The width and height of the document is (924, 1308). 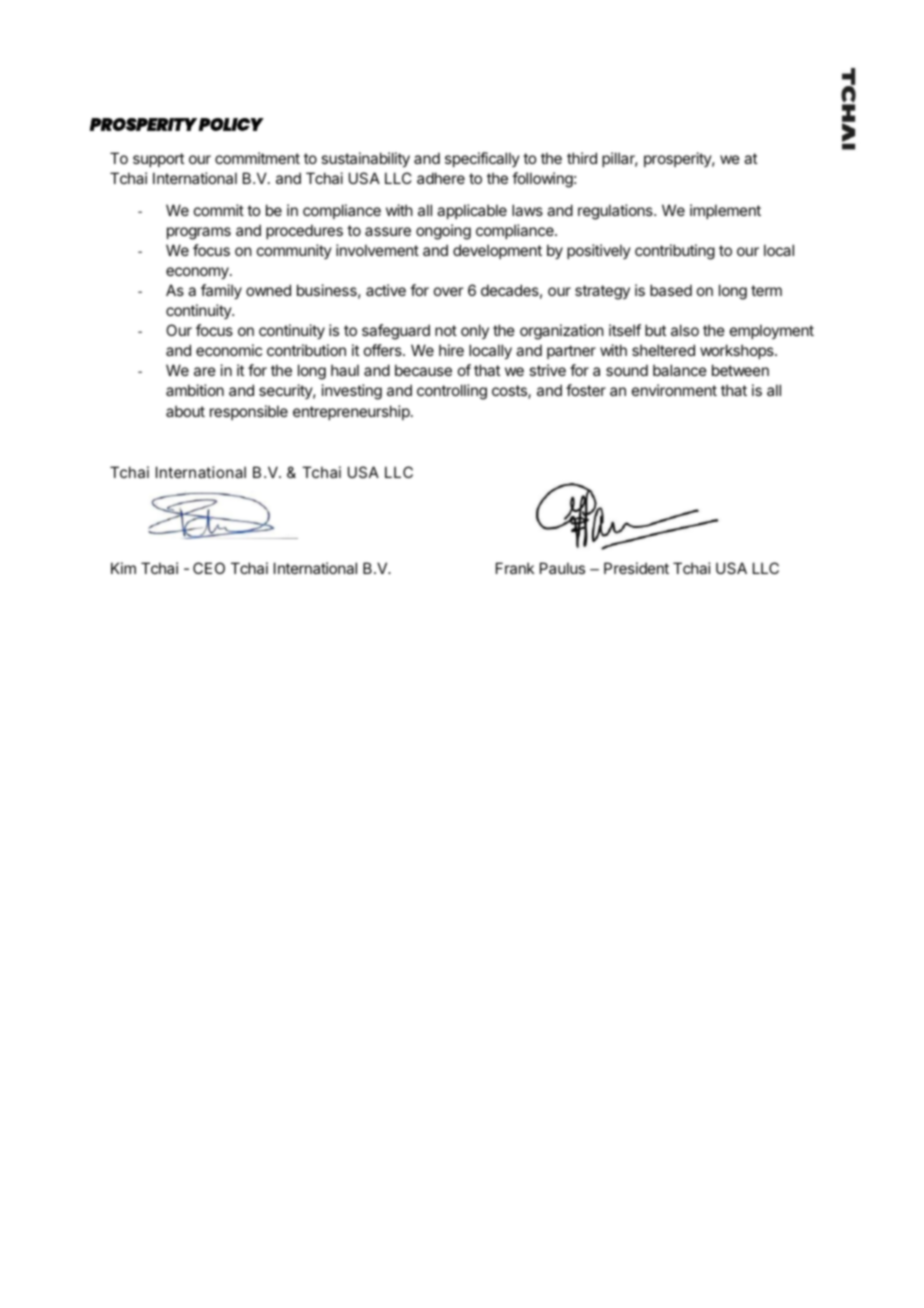 What do you see at coordinates (451, 350) in the document?
I see `hire` at bounding box center [451, 350].
